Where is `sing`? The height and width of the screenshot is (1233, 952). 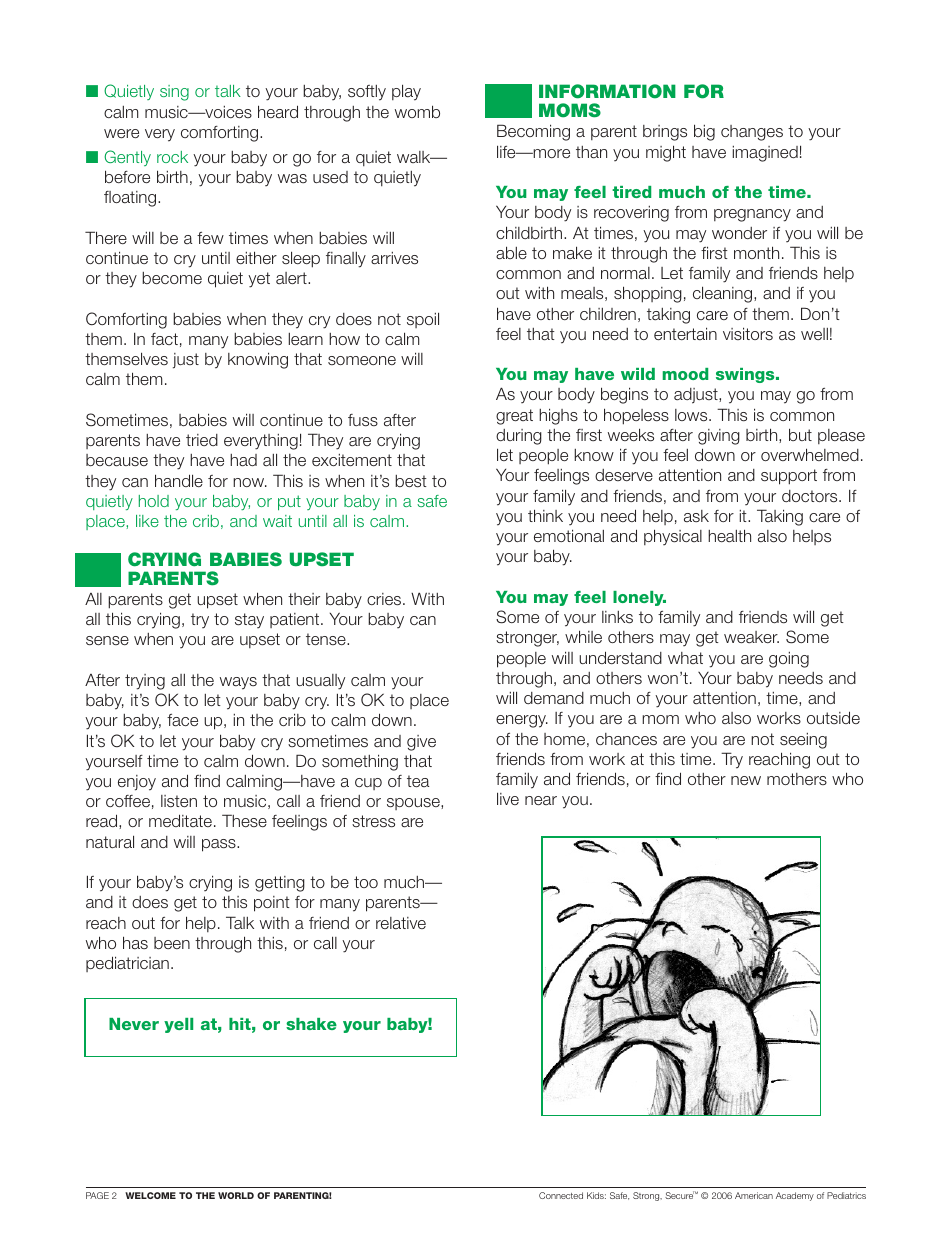
sing is located at coordinates (174, 93).
